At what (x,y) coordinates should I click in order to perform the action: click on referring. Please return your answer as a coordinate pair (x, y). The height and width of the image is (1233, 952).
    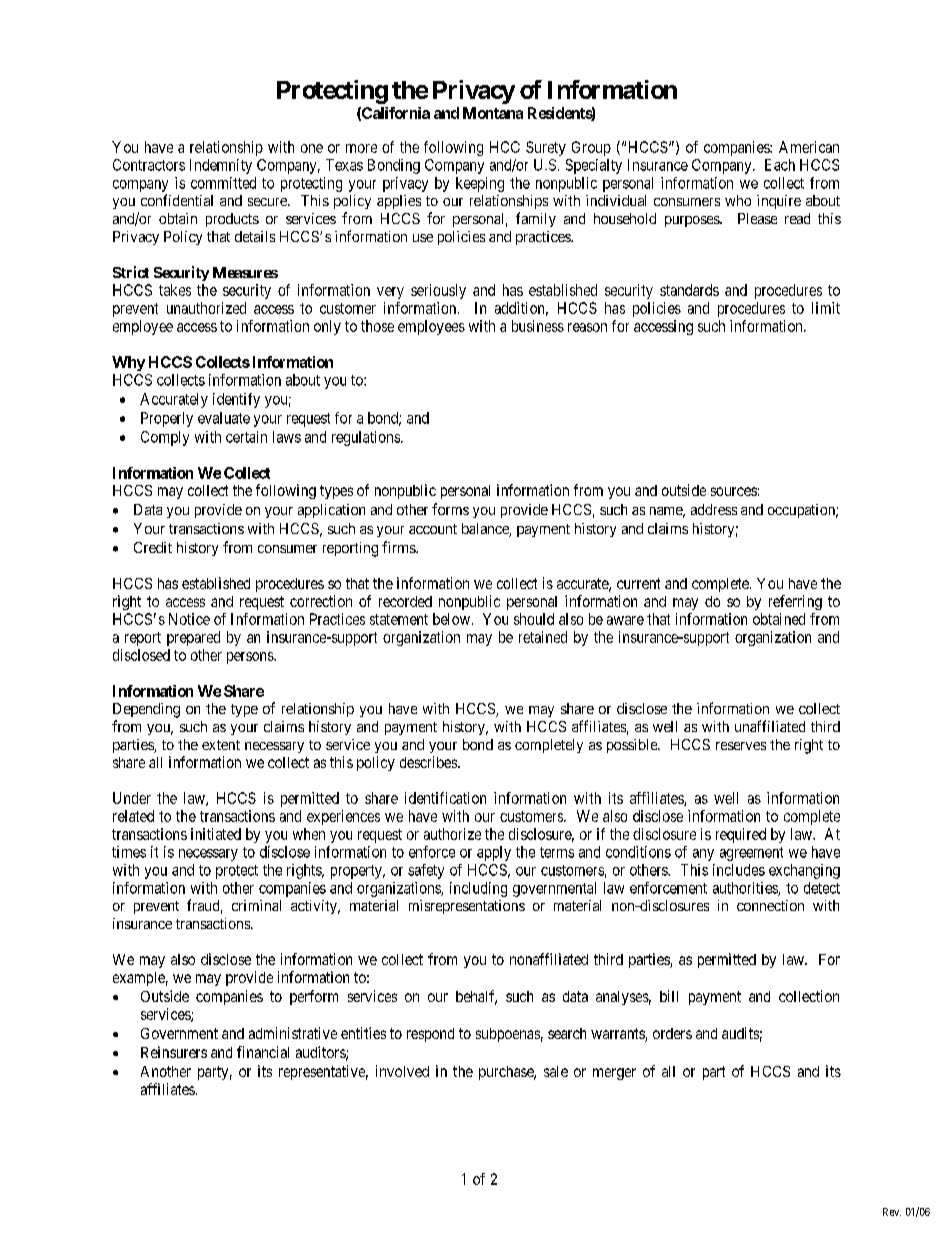
    Looking at the image, I should click on (795, 602).
